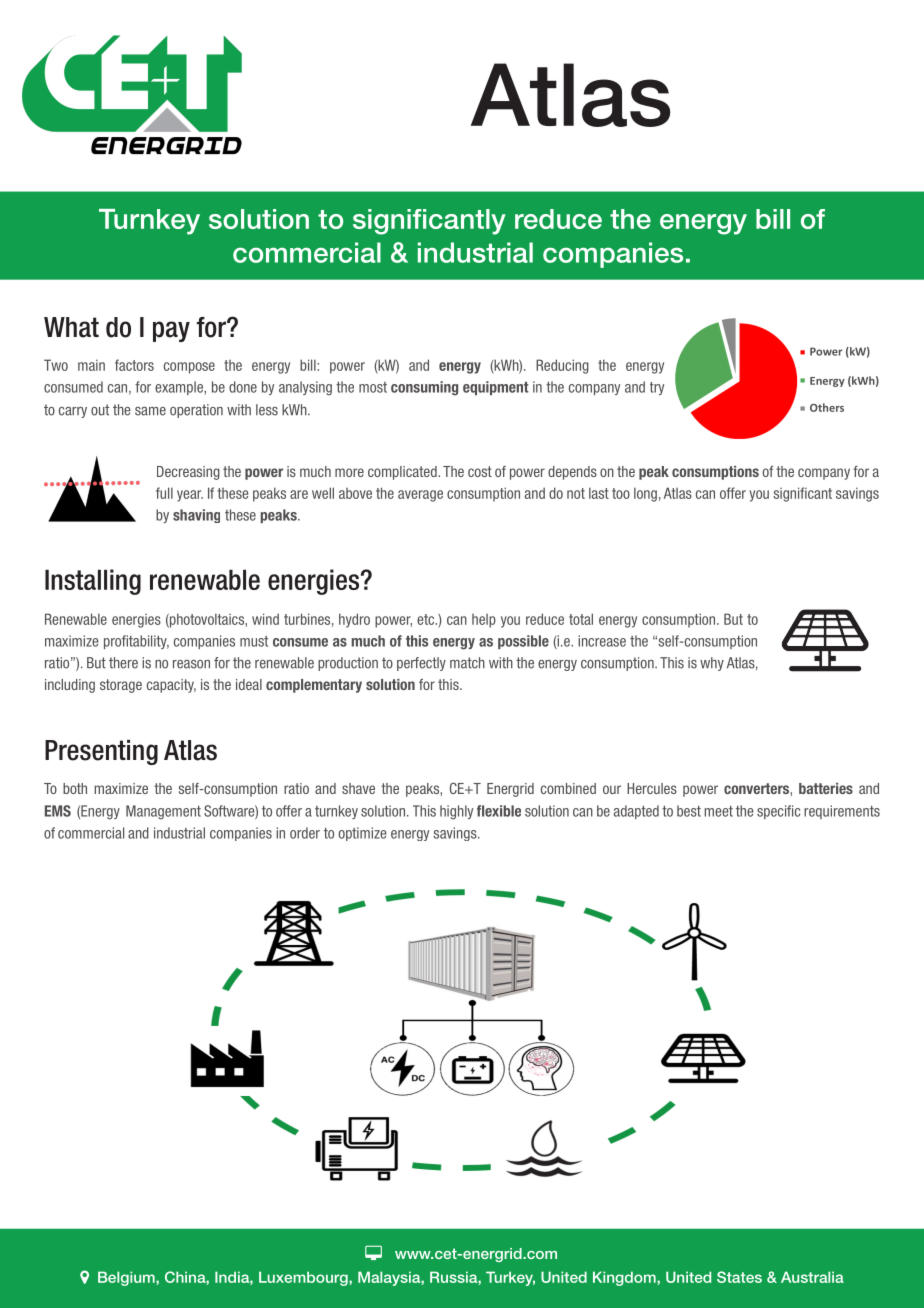 This screenshot has width=924, height=1308. I want to click on States, so click(739, 1277).
